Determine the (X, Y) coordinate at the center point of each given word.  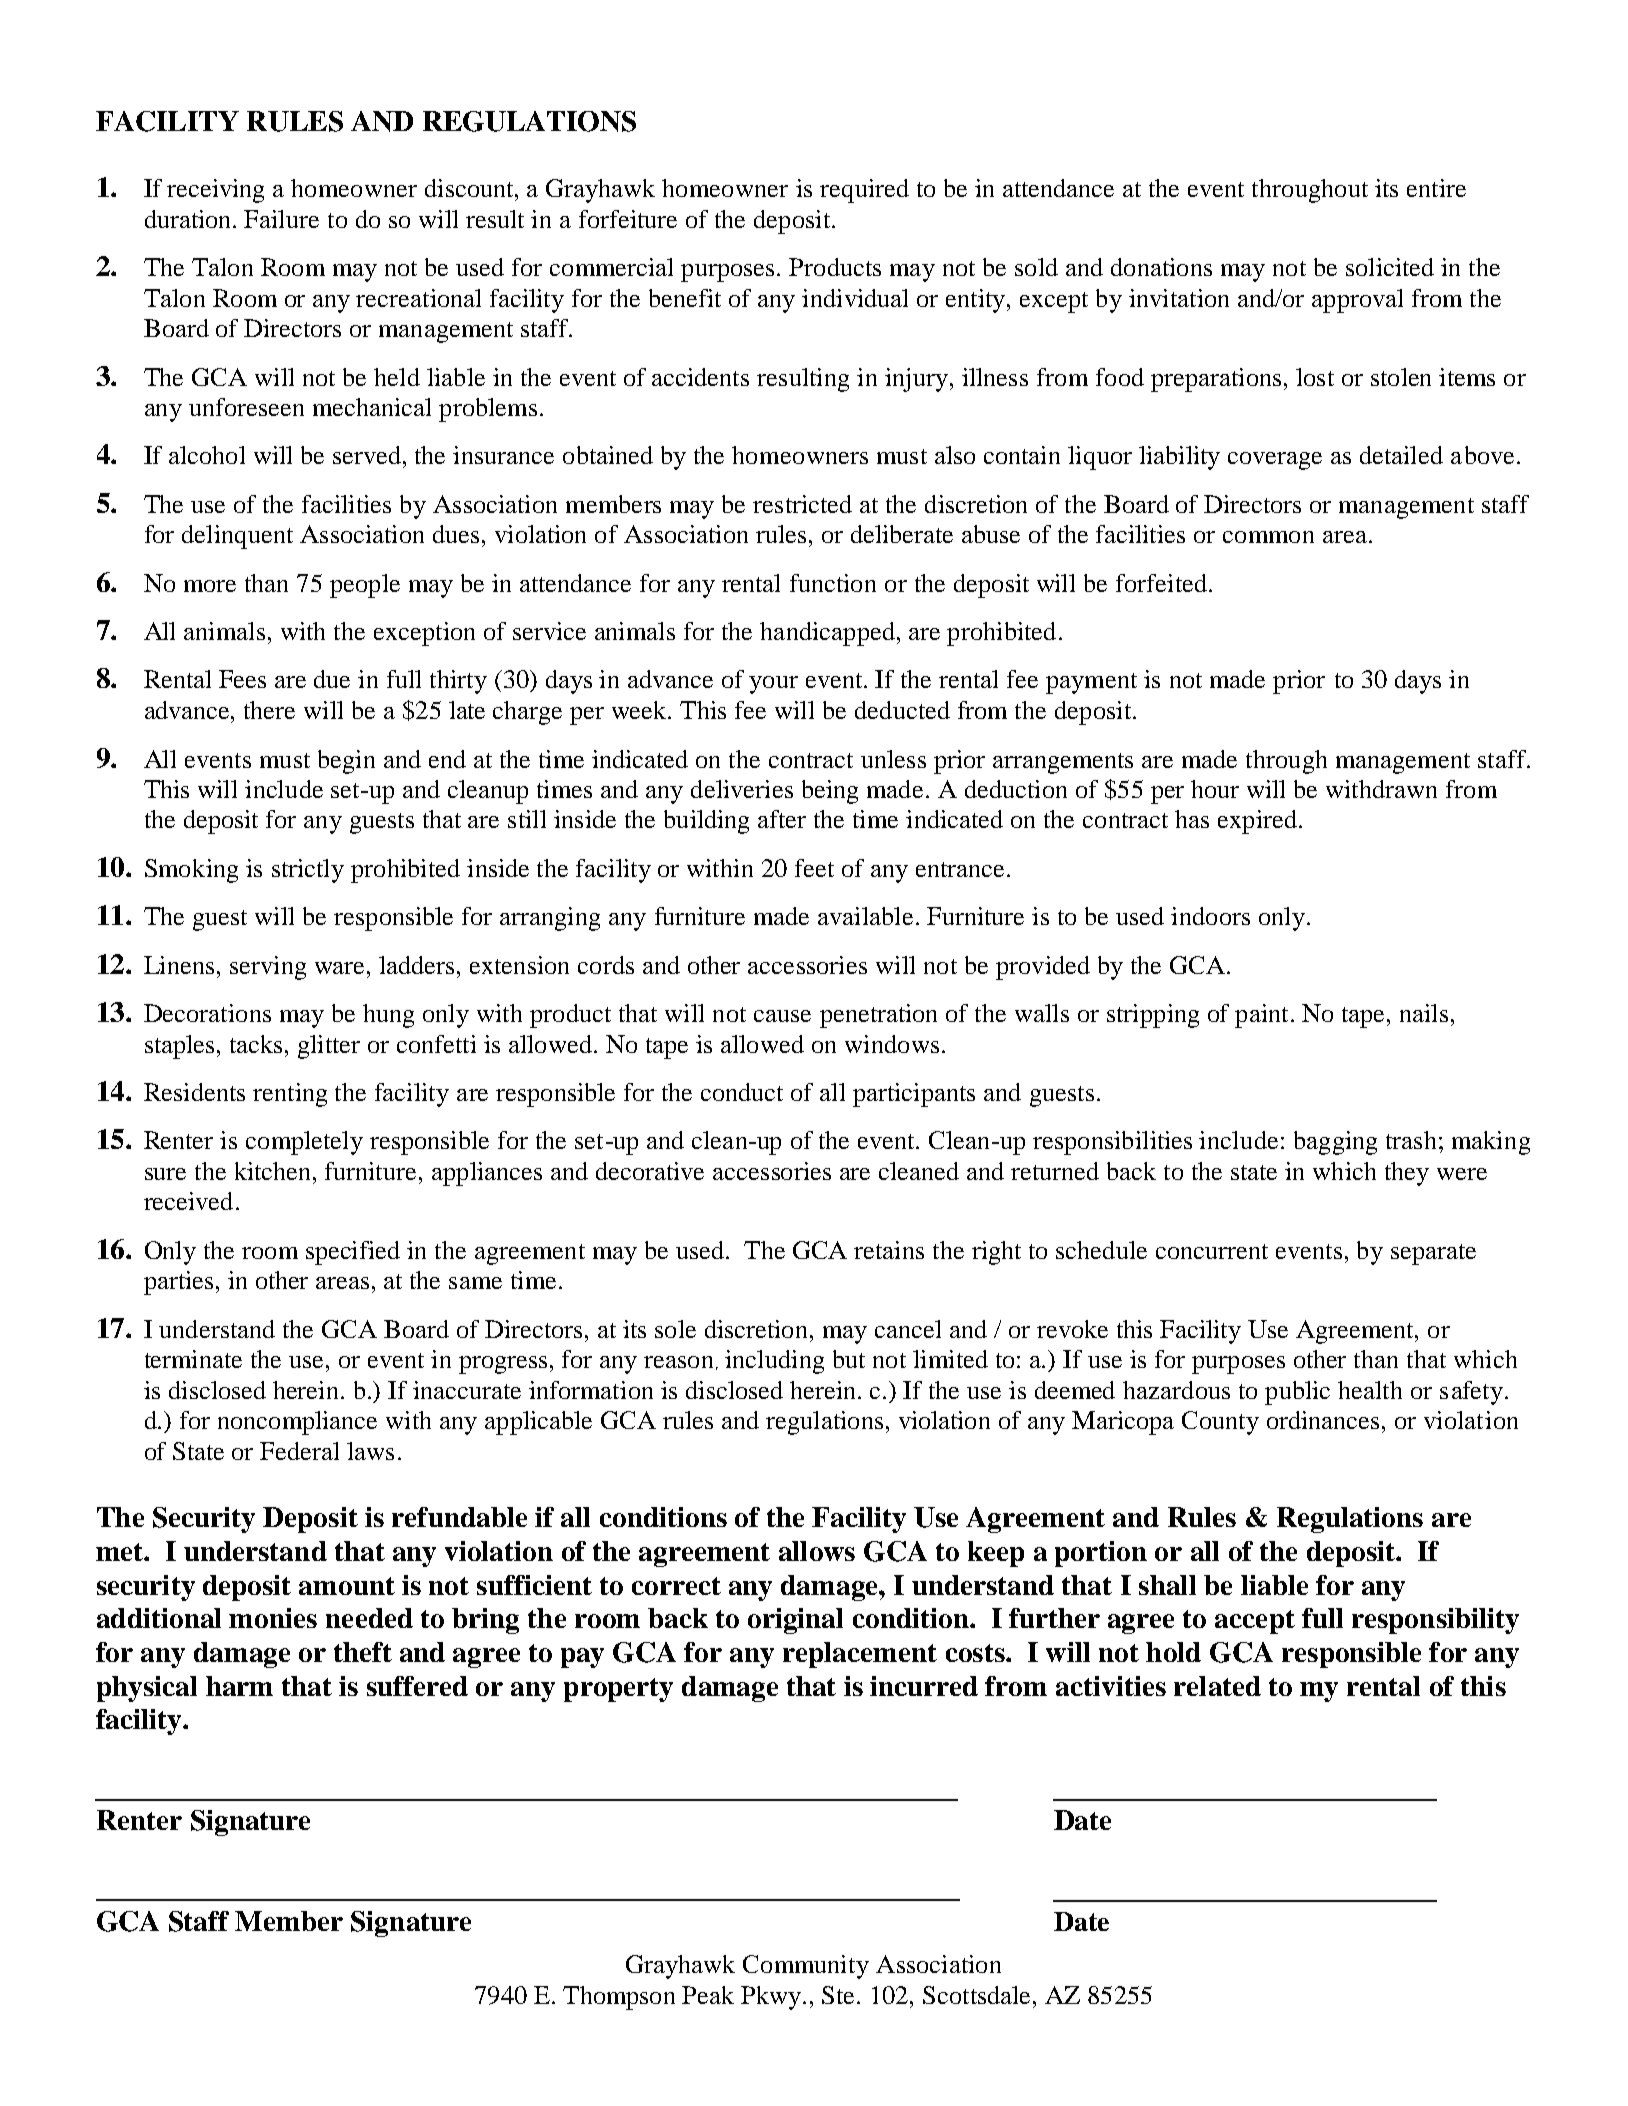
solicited (1390, 267)
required (864, 191)
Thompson (619, 1998)
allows (817, 1551)
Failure (281, 219)
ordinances (1323, 1420)
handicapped (827, 634)
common (1268, 537)
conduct (742, 1092)
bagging (1335, 1143)
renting (290, 1095)
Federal (299, 1451)
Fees (242, 679)
